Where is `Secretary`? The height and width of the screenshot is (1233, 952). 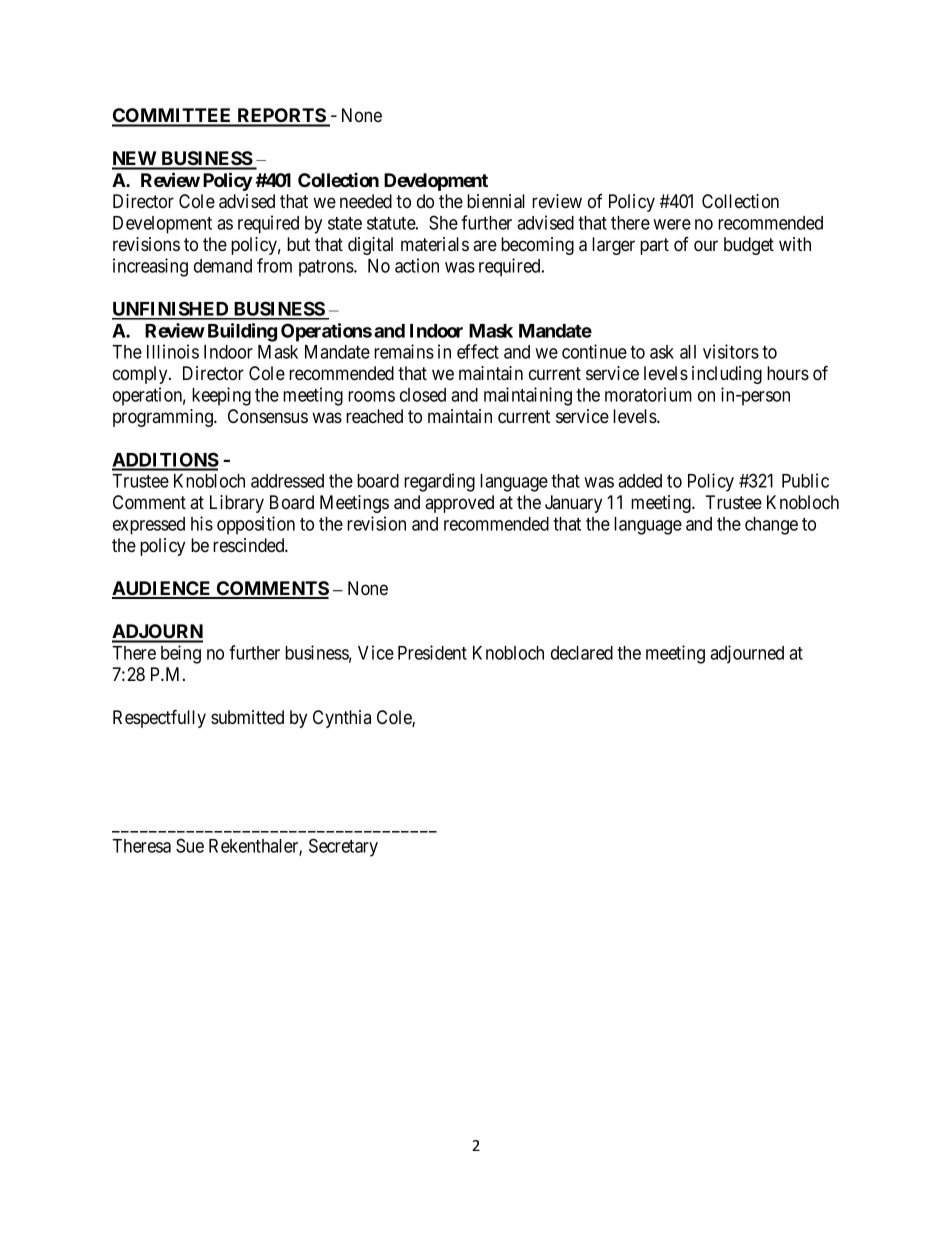 Secretary is located at coordinates (343, 847).
